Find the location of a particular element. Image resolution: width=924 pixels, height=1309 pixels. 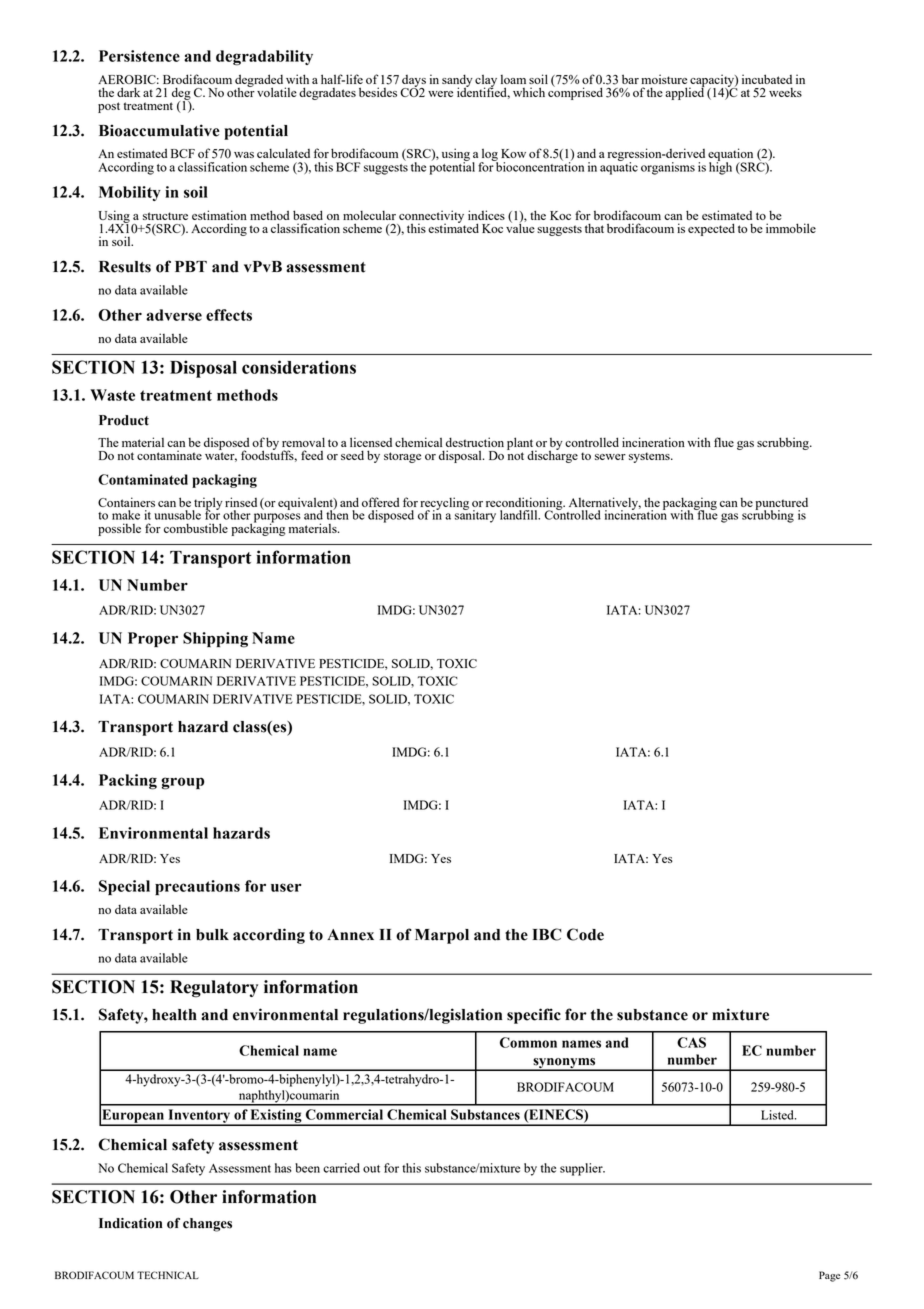

Shipping is located at coordinates (215, 640).
